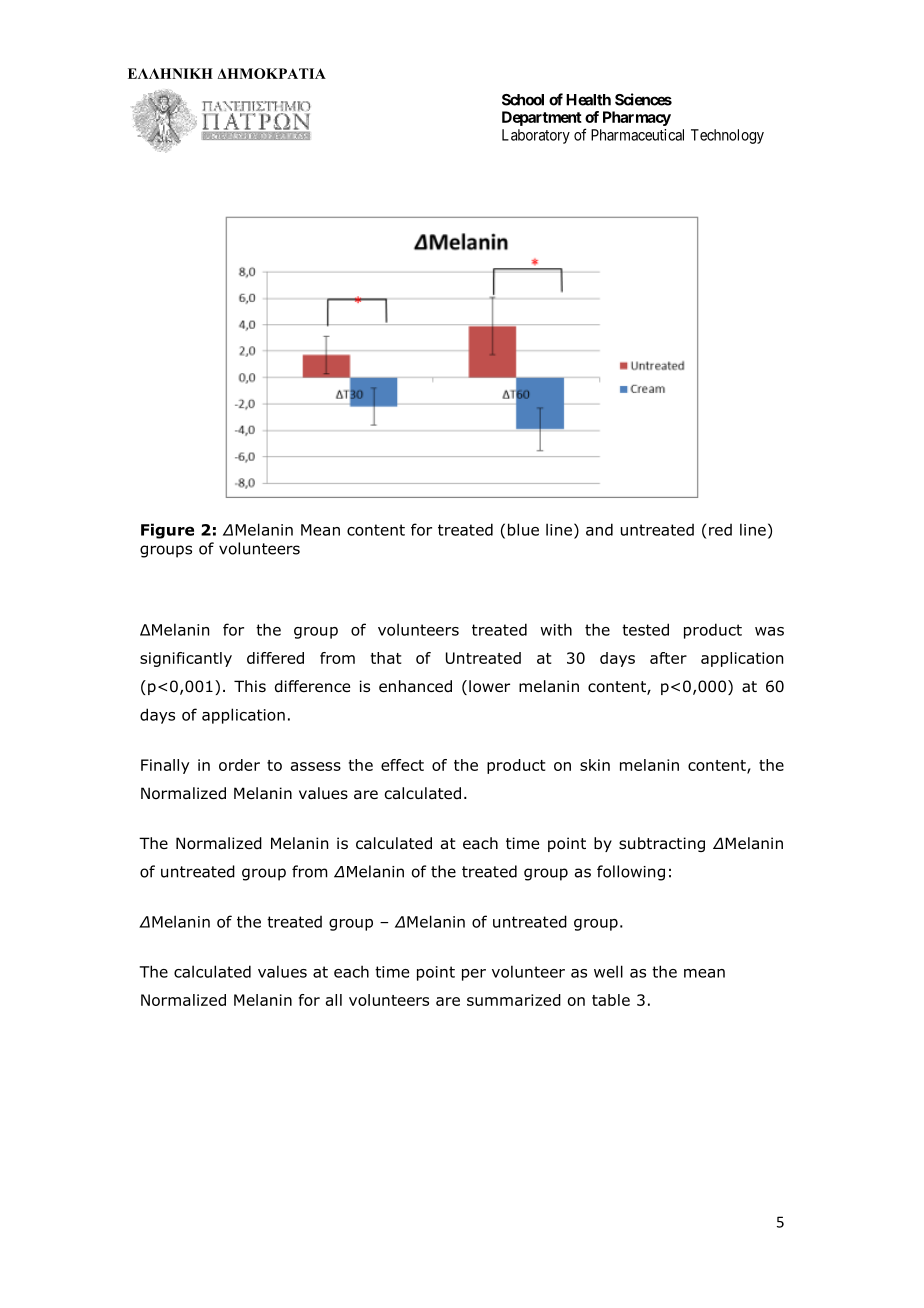 Image resolution: width=924 pixels, height=1308 pixels. I want to click on School, so click(523, 100).
